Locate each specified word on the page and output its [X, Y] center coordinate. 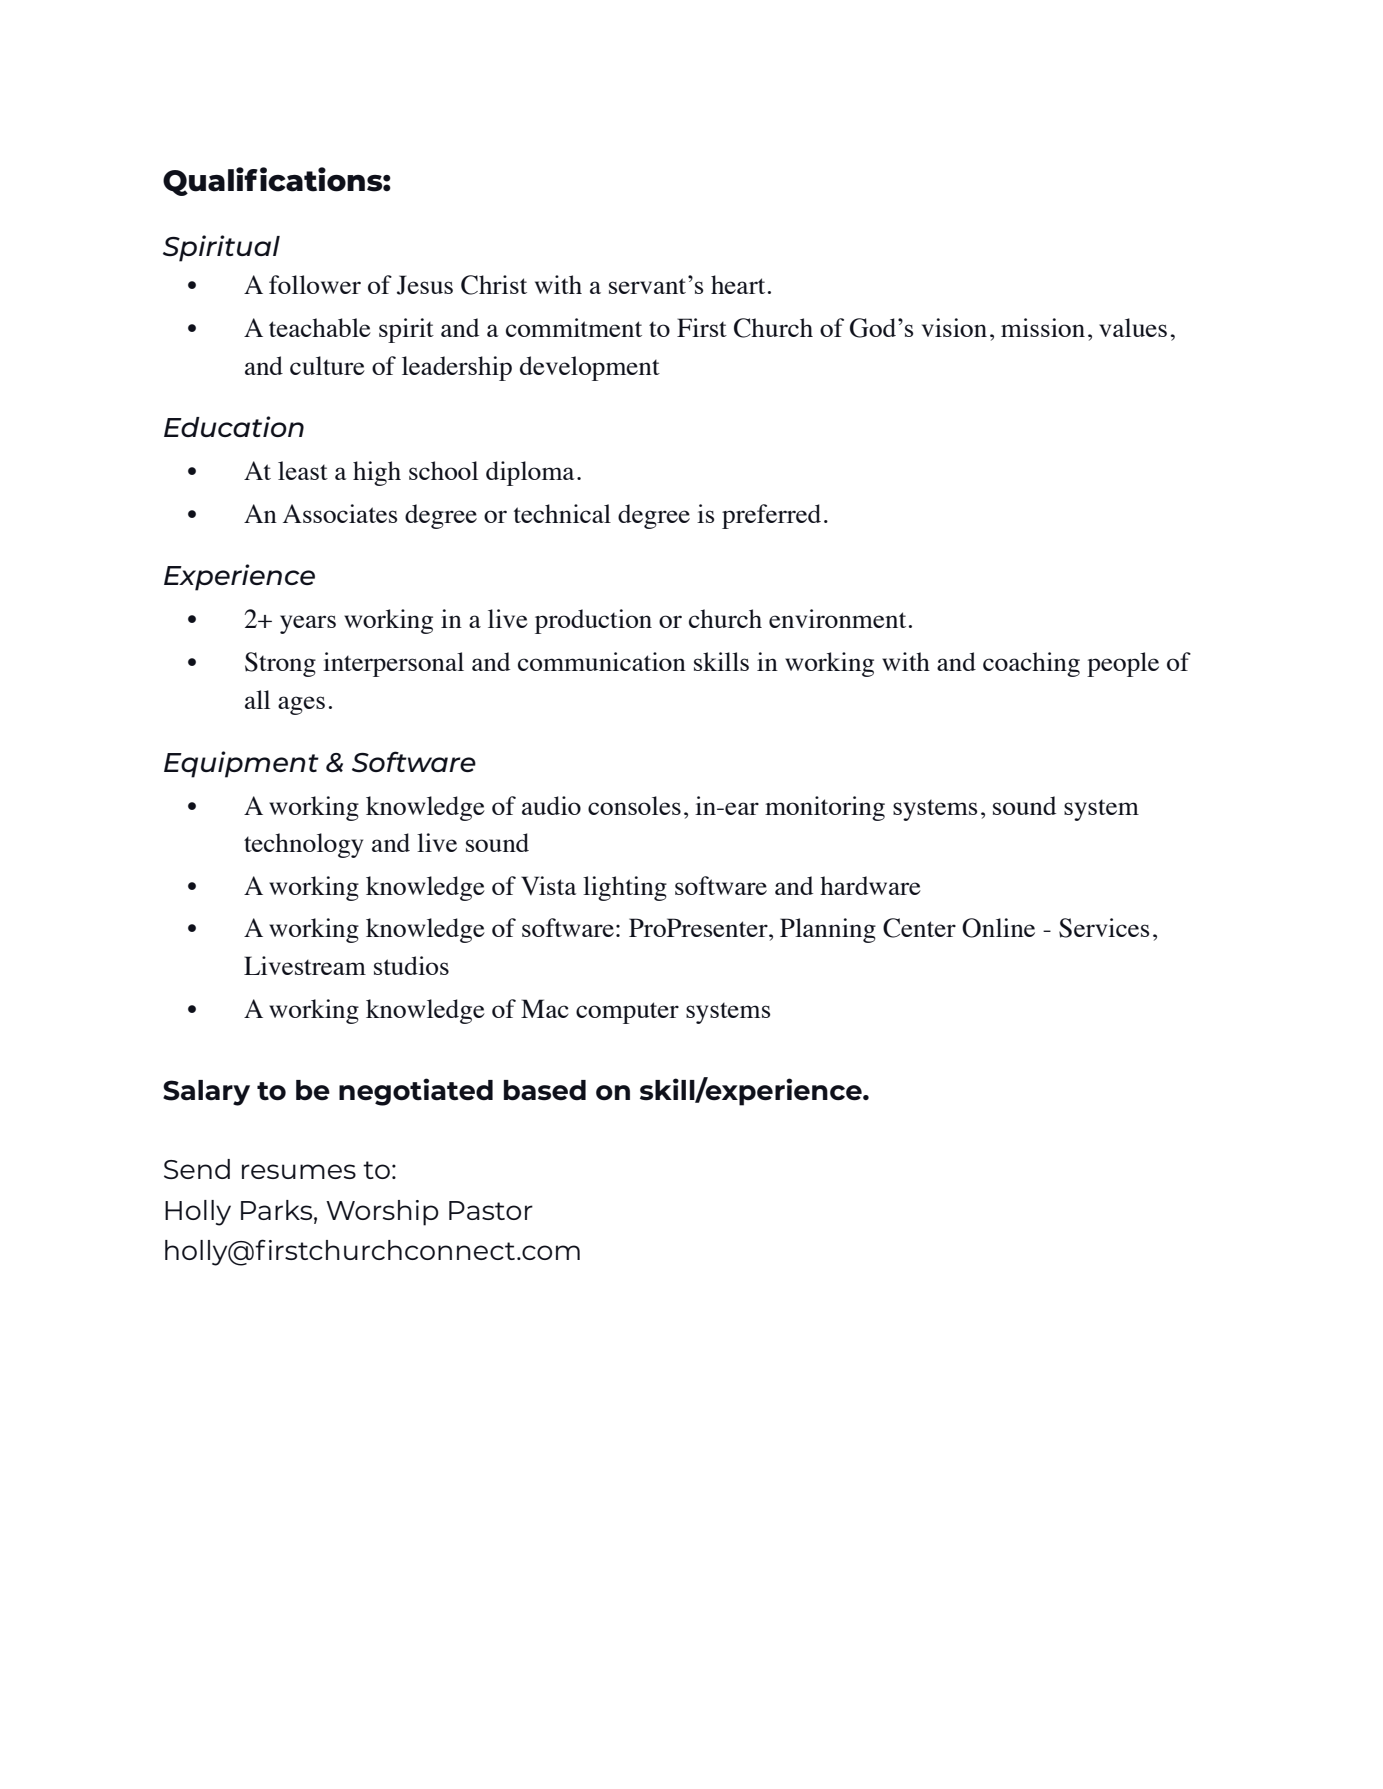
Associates [340, 513]
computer [627, 1013]
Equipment [241, 764]
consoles [634, 805]
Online [998, 928]
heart [738, 284]
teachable [320, 327]
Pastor [491, 1210]
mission [1043, 327]
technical [562, 513]
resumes [299, 1171]
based [545, 1090]
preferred [771, 516]
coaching [1031, 664]
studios [411, 965]
